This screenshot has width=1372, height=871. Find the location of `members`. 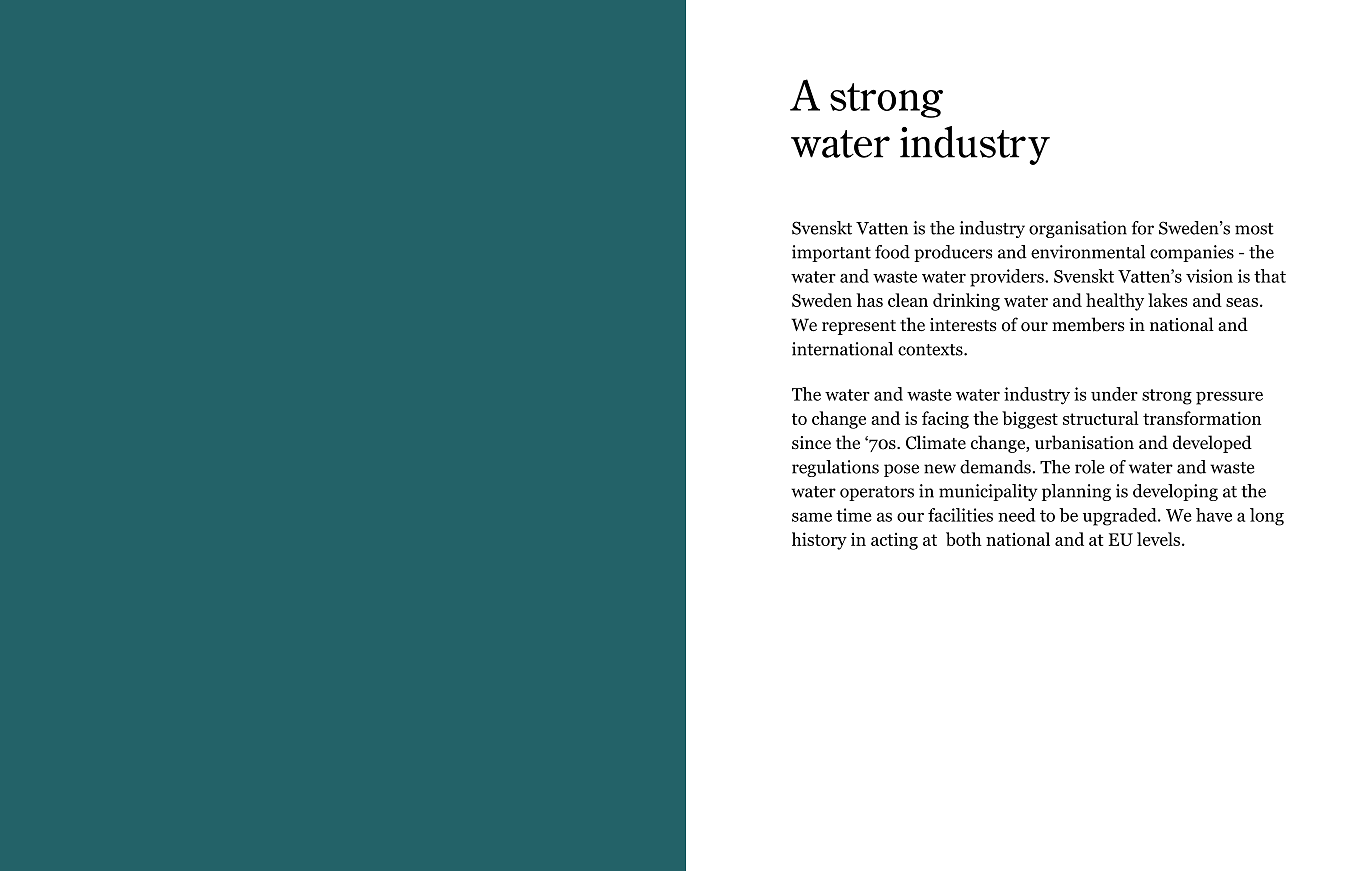

members is located at coordinates (1088, 324).
